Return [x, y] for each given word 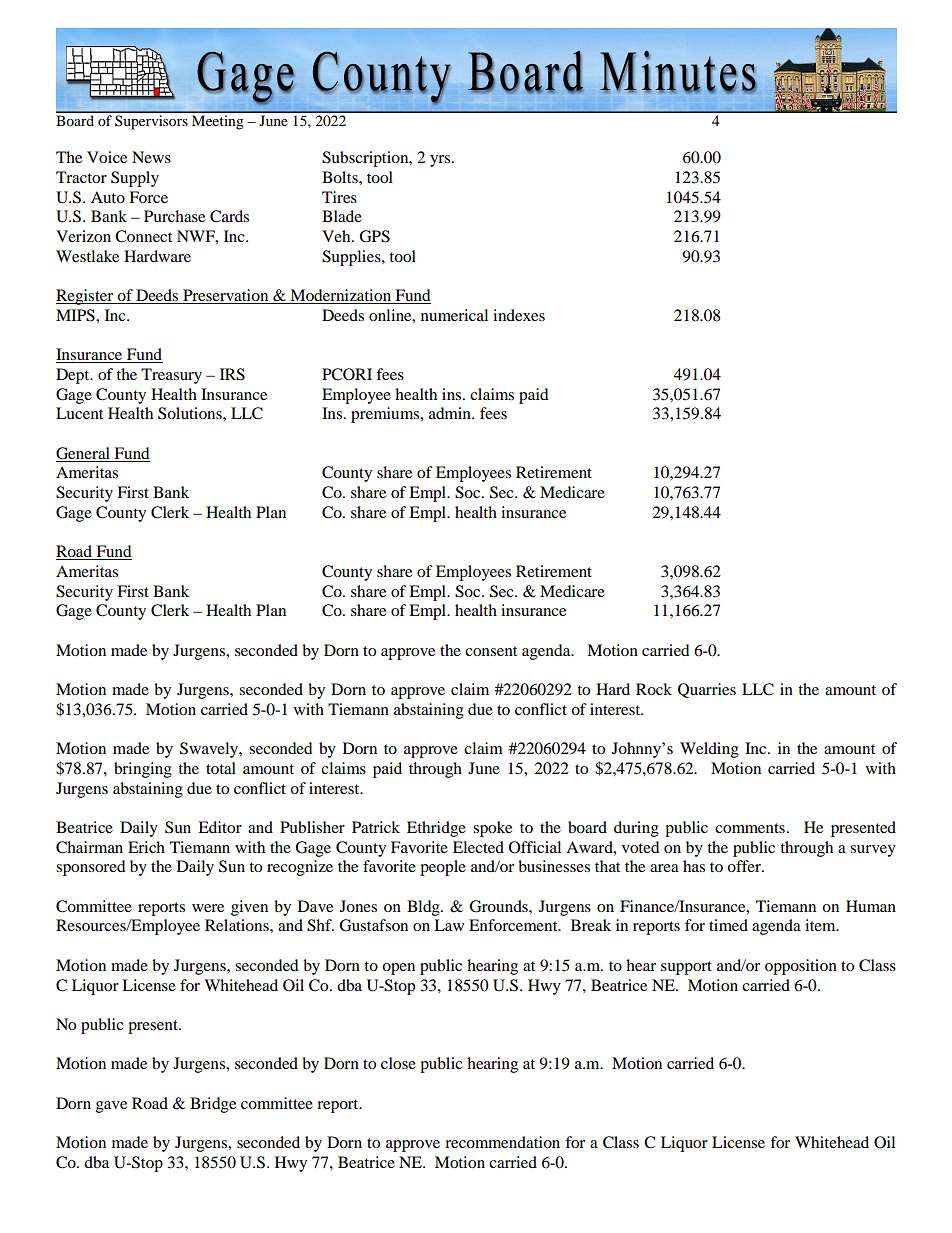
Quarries [707, 690]
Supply [135, 179]
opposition [801, 967]
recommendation [502, 1142]
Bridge [213, 1105]
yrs [441, 161]
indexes [519, 315]
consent [491, 651]
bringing [143, 770]
